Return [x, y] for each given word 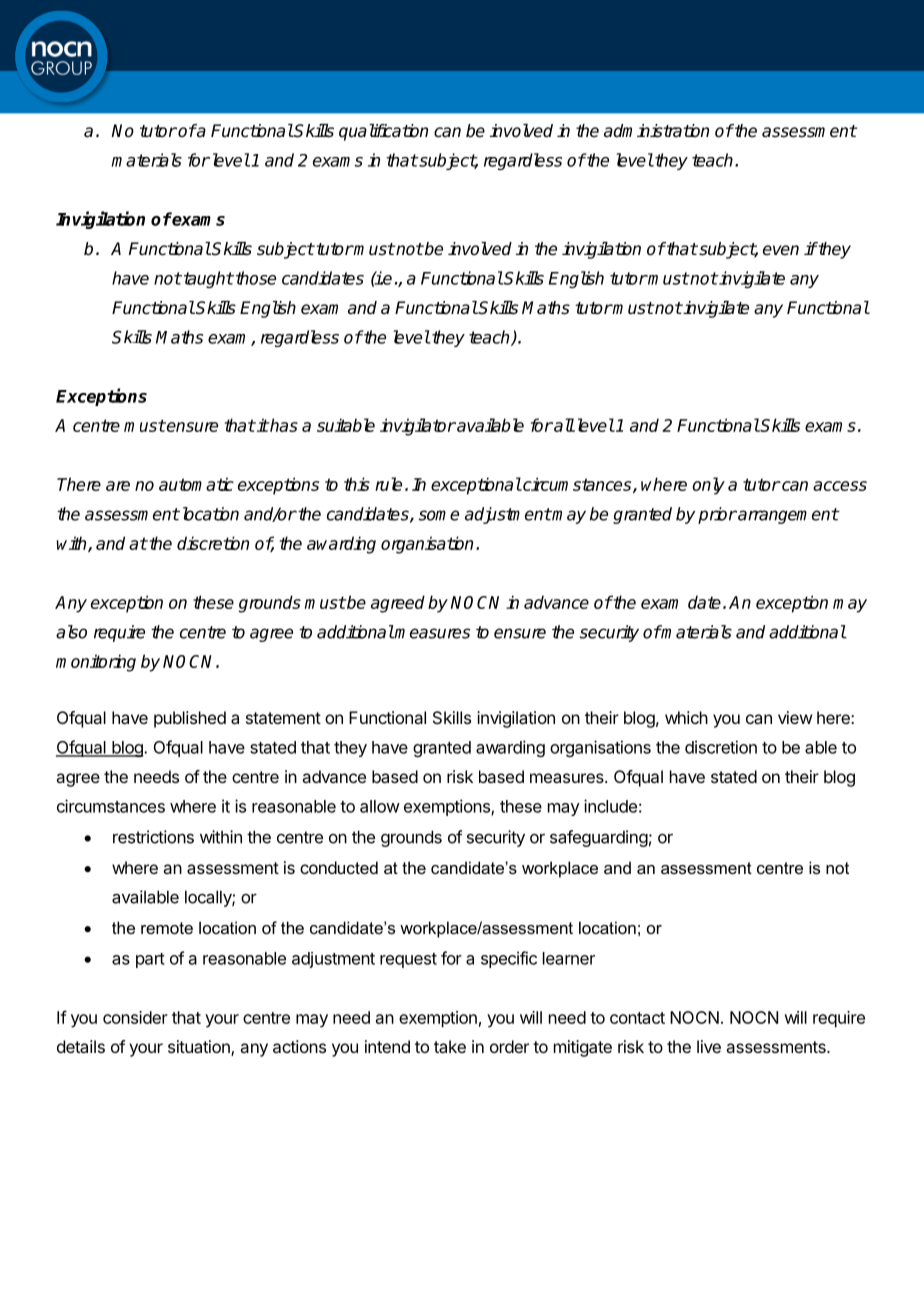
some [439, 515]
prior [717, 515]
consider [135, 1017]
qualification [383, 132]
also [71, 632]
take [450, 1046]
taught [207, 279]
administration [656, 131]
